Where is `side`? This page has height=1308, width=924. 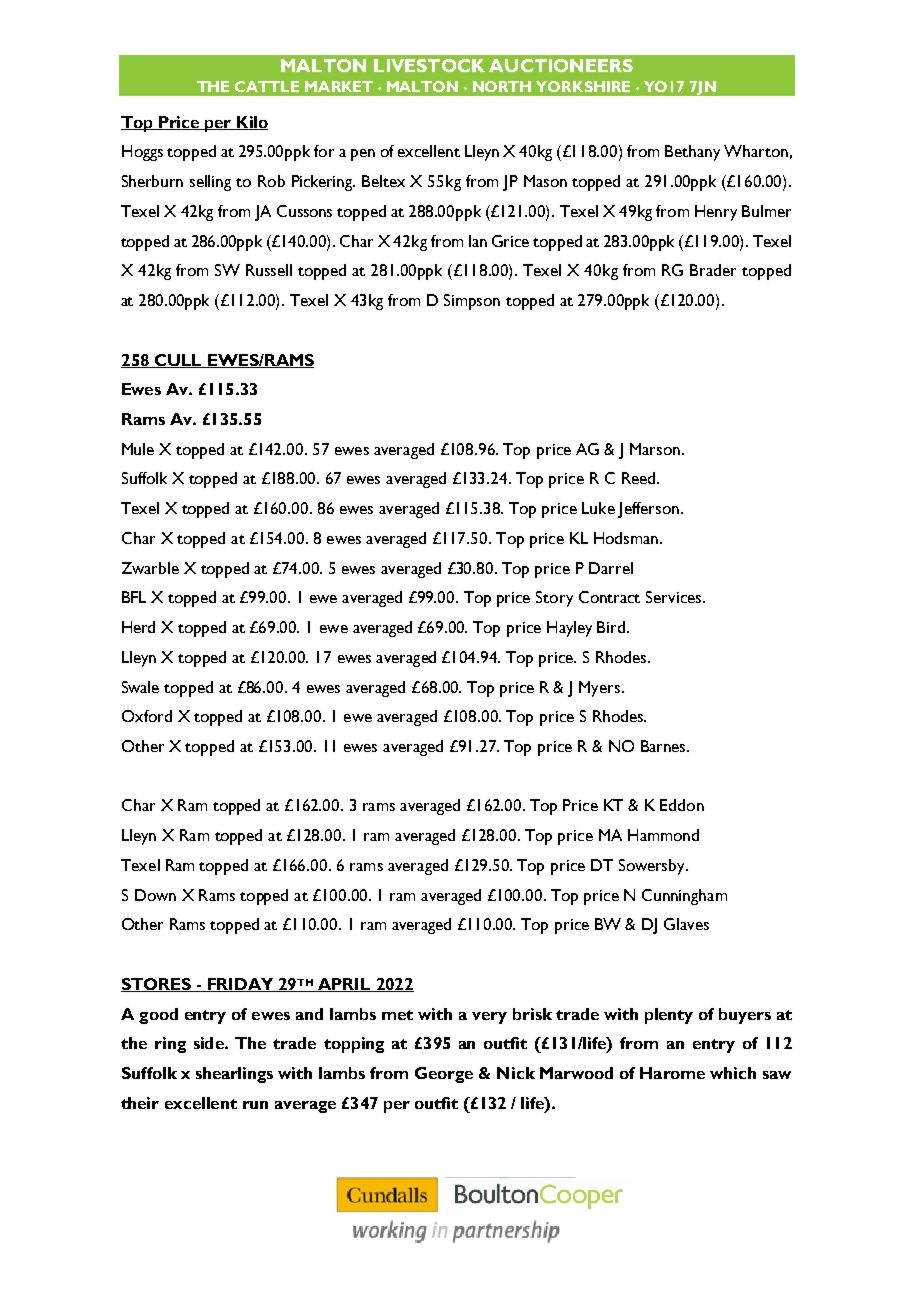 side is located at coordinates (210, 1043).
